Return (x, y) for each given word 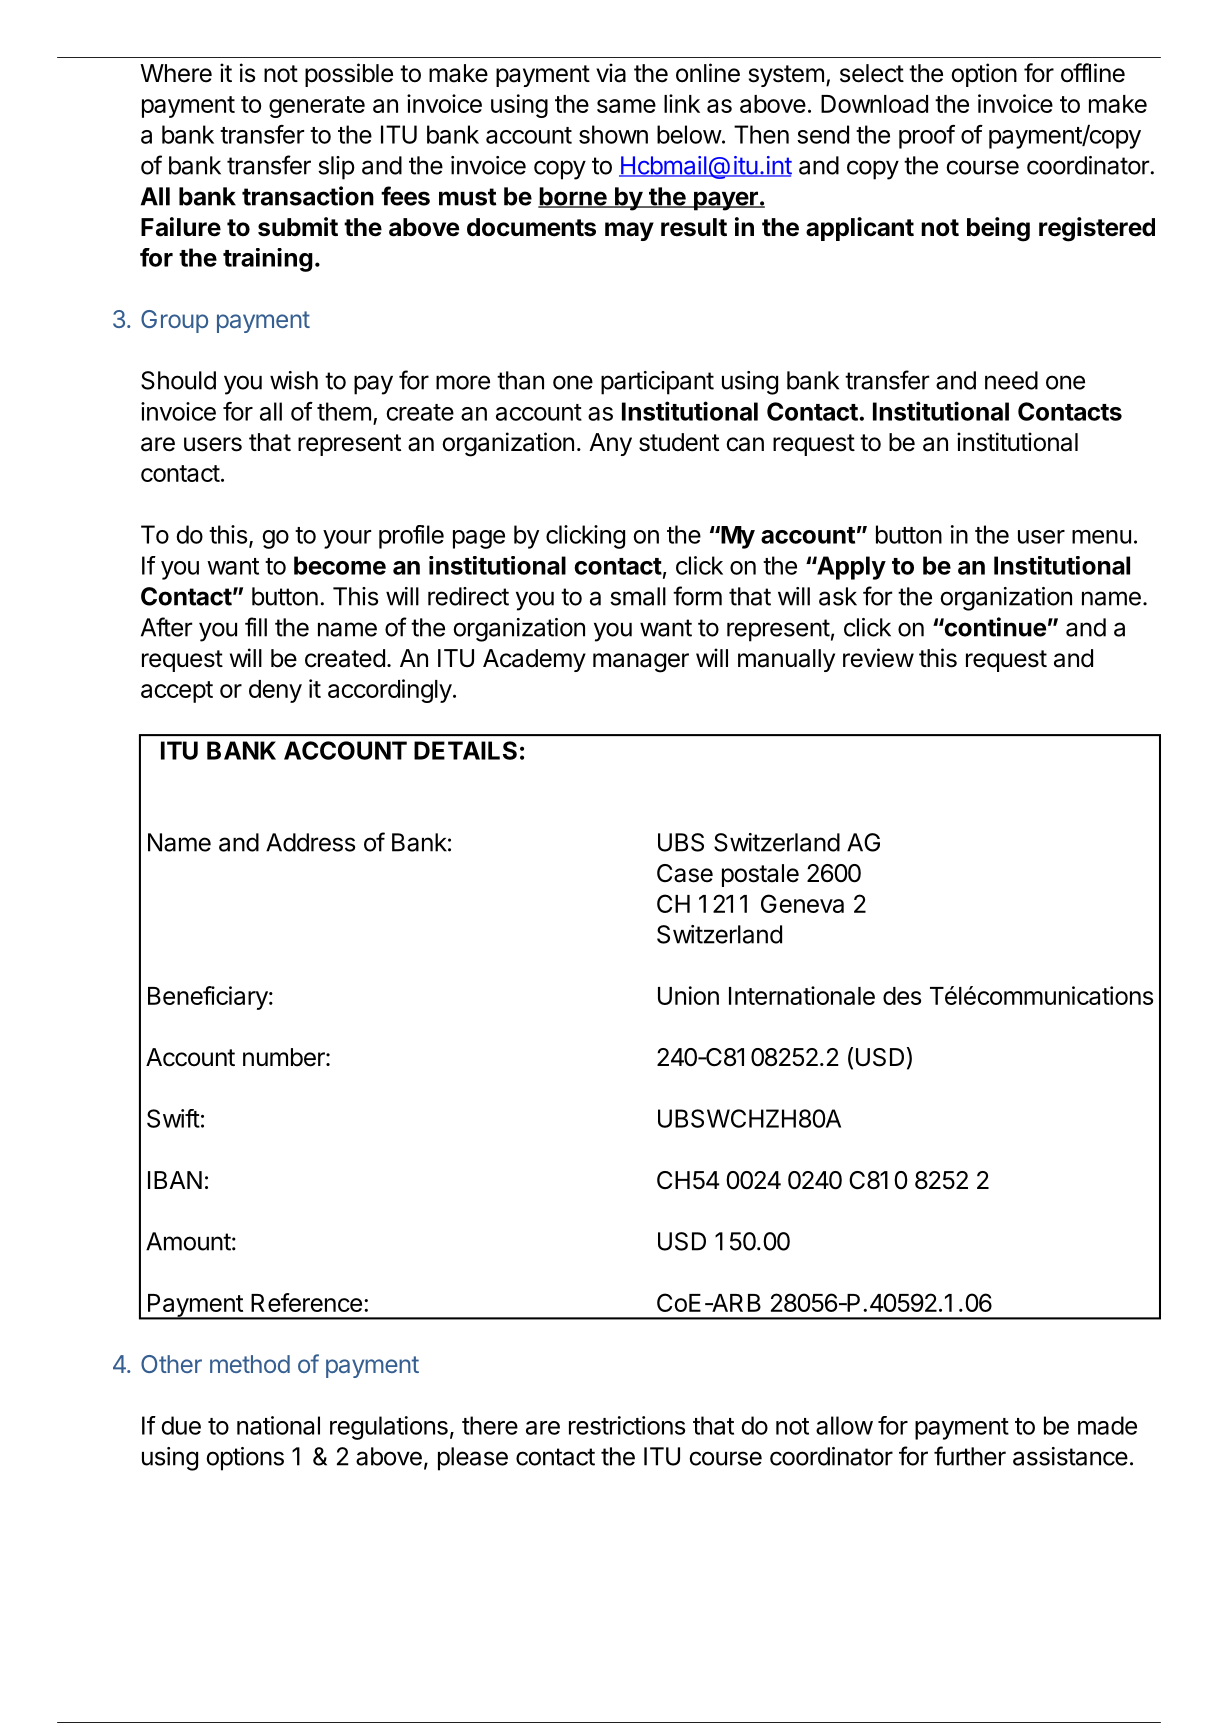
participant (657, 383)
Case (685, 873)
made (1107, 1425)
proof (927, 137)
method (250, 1364)
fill (256, 627)
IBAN (175, 1180)
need (1011, 380)
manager (641, 663)
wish (294, 380)
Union (688, 995)
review (878, 658)
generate (317, 107)
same (626, 106)
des (902, 996)
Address (310, 842)
